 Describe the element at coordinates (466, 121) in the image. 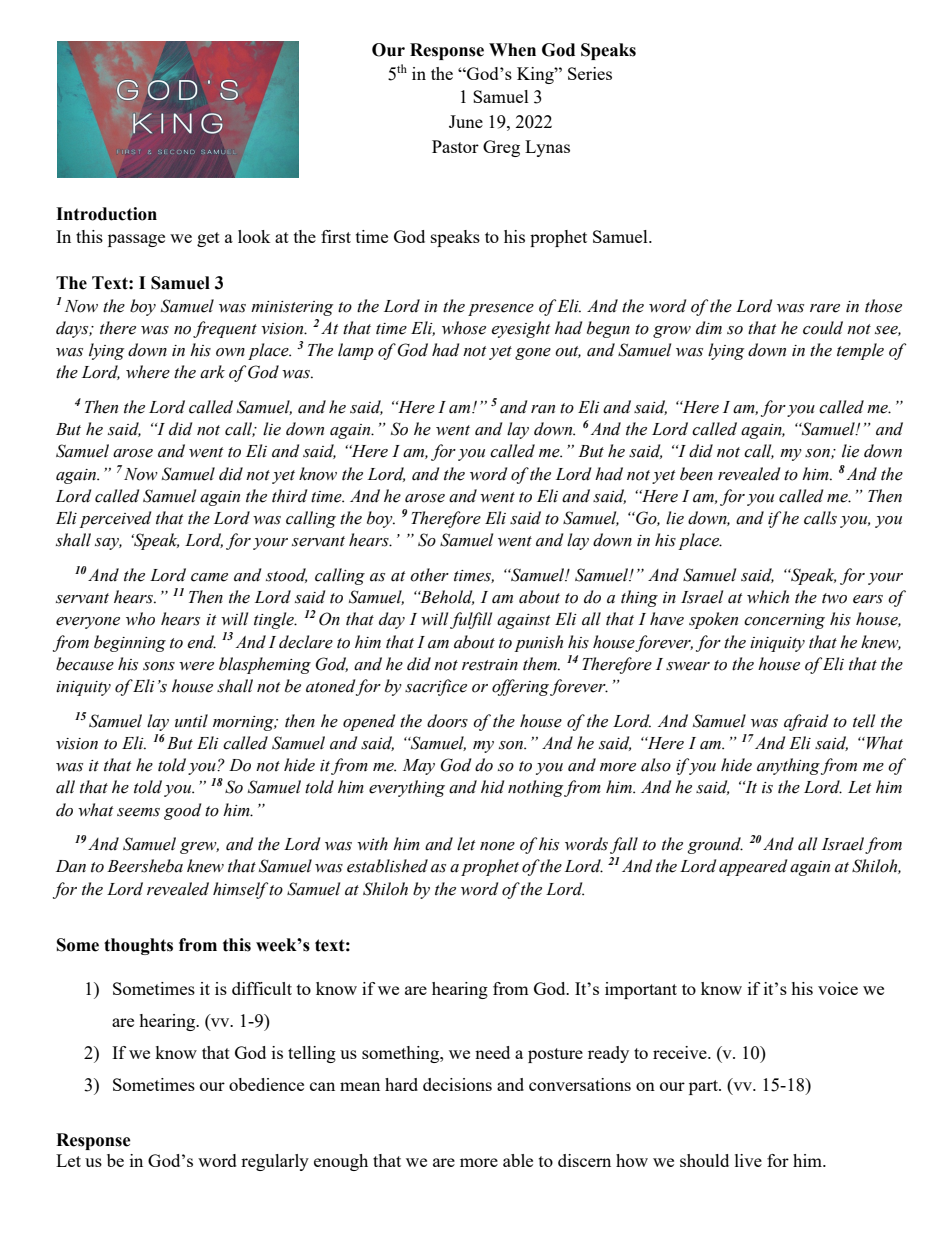

I see `June` at that location.
